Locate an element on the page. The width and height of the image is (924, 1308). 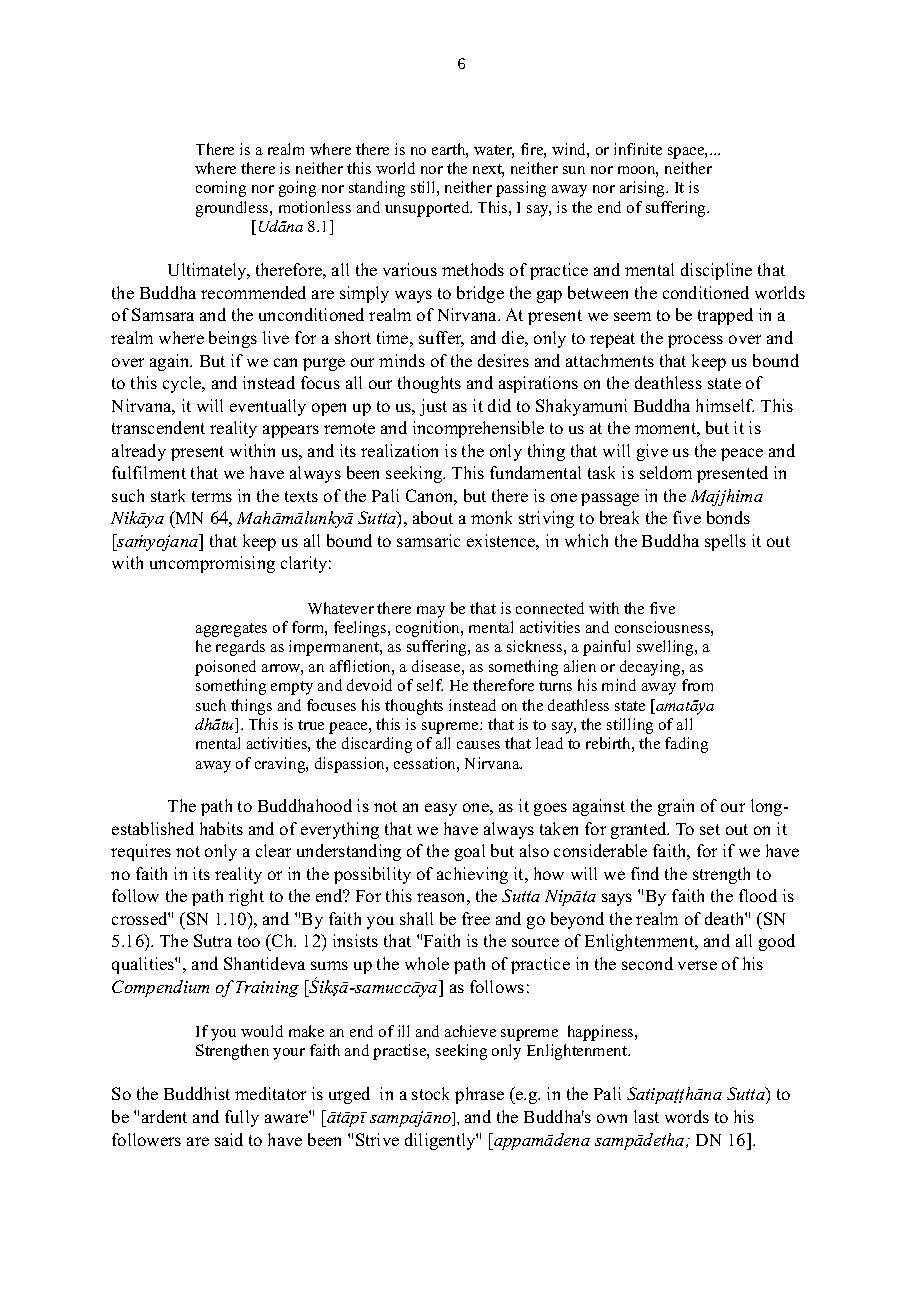
arising is located at coordinates (644, 189).
